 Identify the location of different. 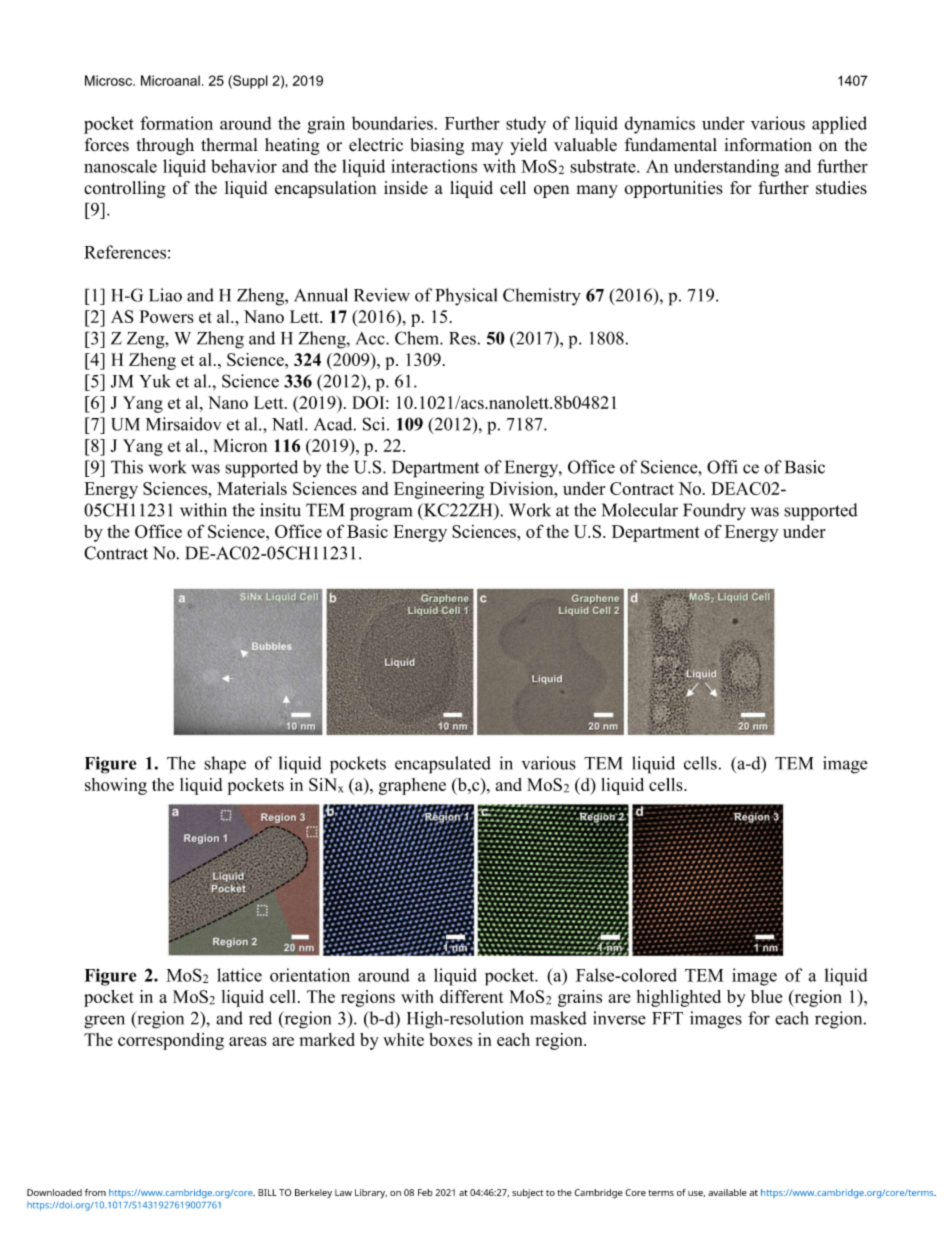
(472, 996).
